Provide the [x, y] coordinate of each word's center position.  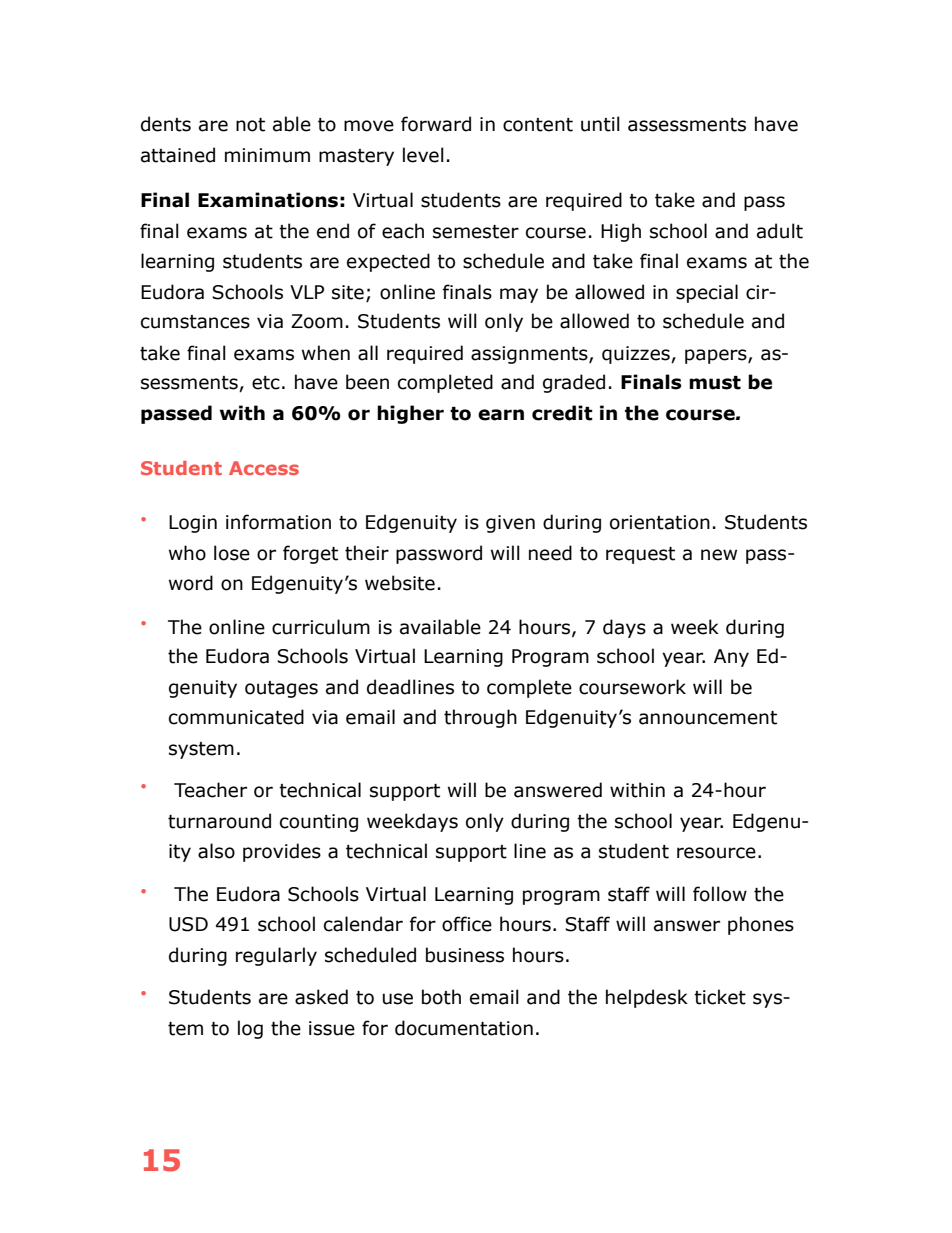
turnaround [219, 821]
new [719, 555]
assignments [530, 355]
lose [232, 553]
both [441, 997]
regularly [276, 956]
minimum [267, 155]
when [326, 353]
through [480, 718]
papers [717, 356]
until [600, 124]
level [423, 155]
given [510, 524]
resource [716, 853]
